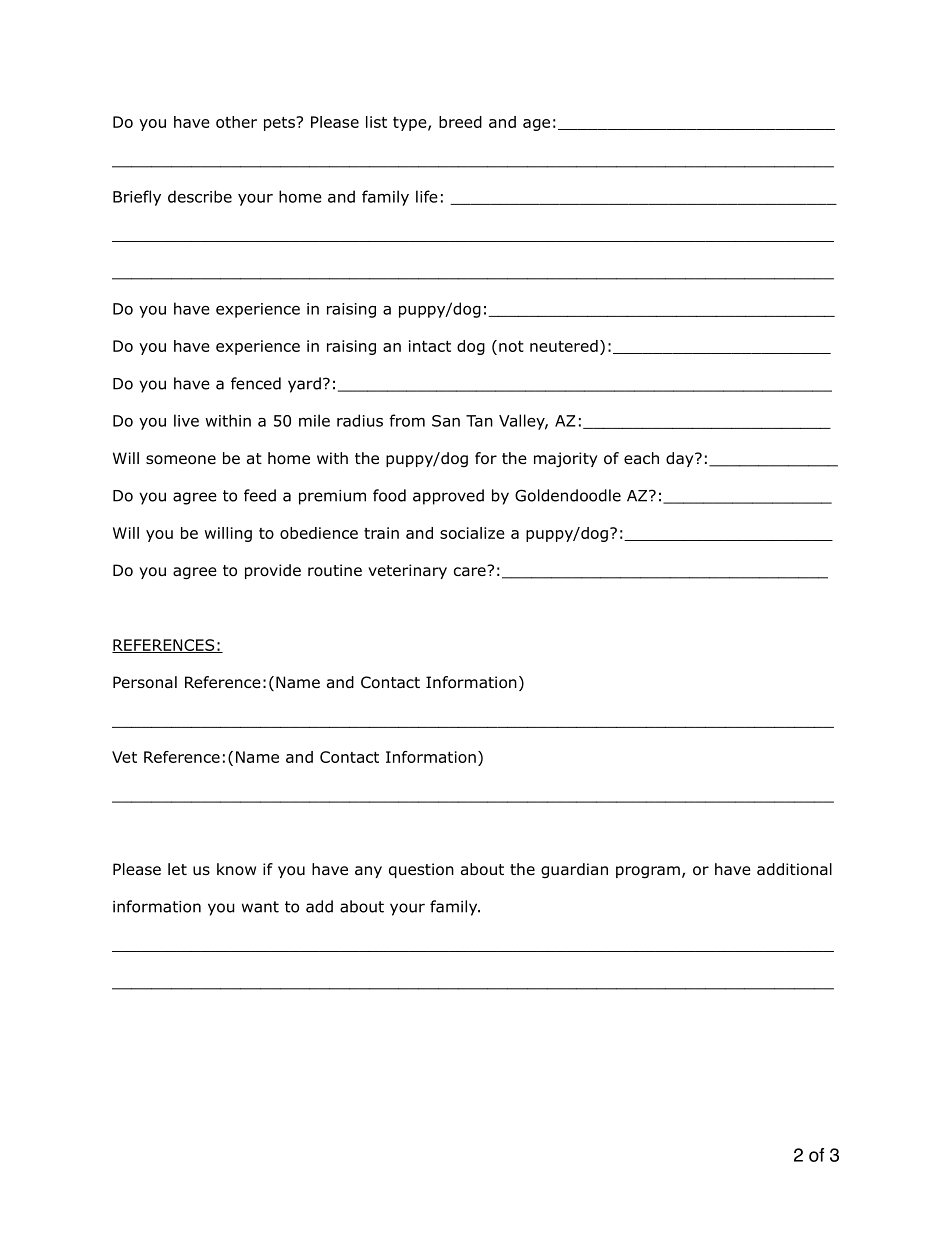 This screenshot has height=1233, width=952. I want to click on breed, so click(460, 122).
